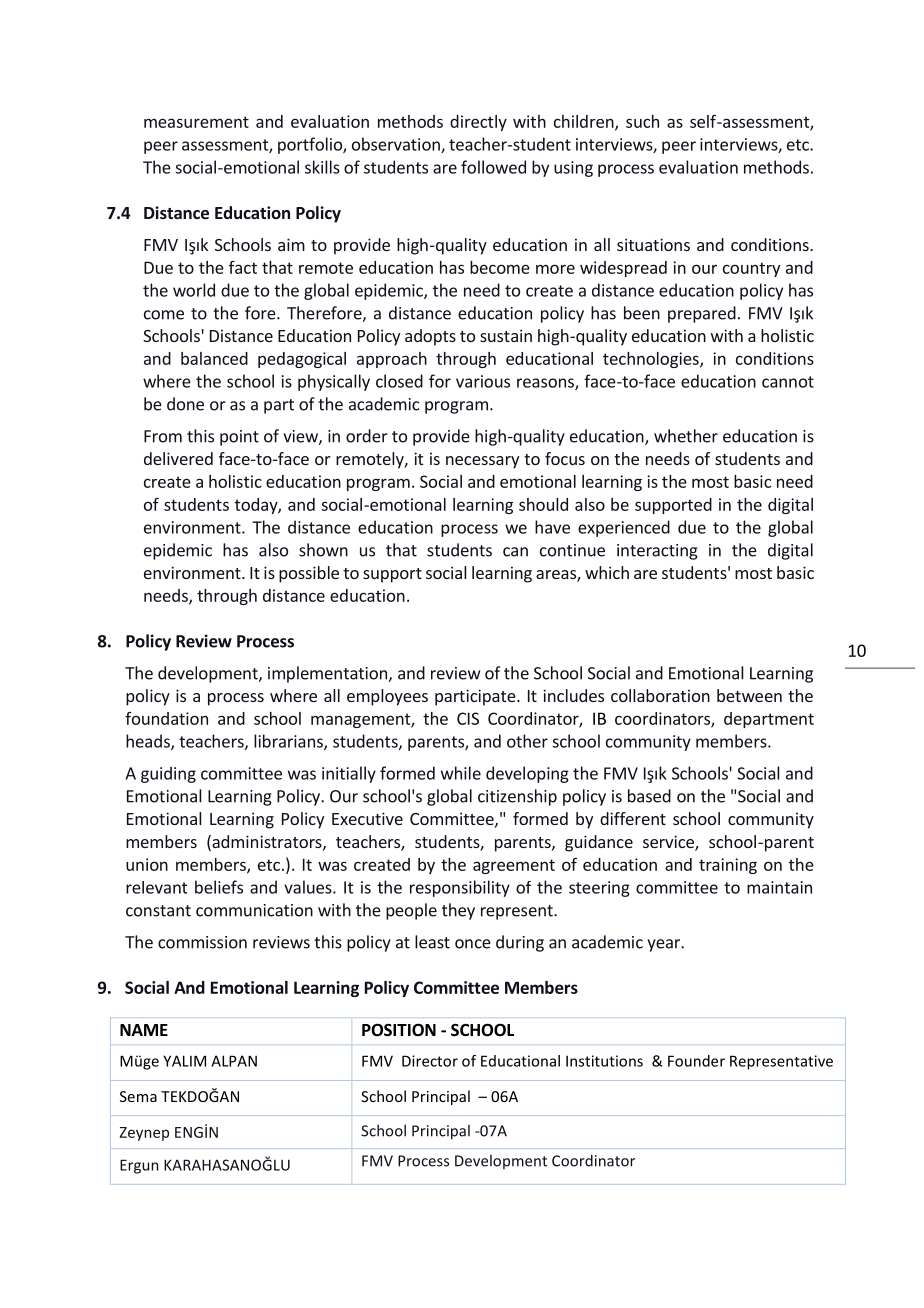  I want to click on possible, so click(309, 574).
